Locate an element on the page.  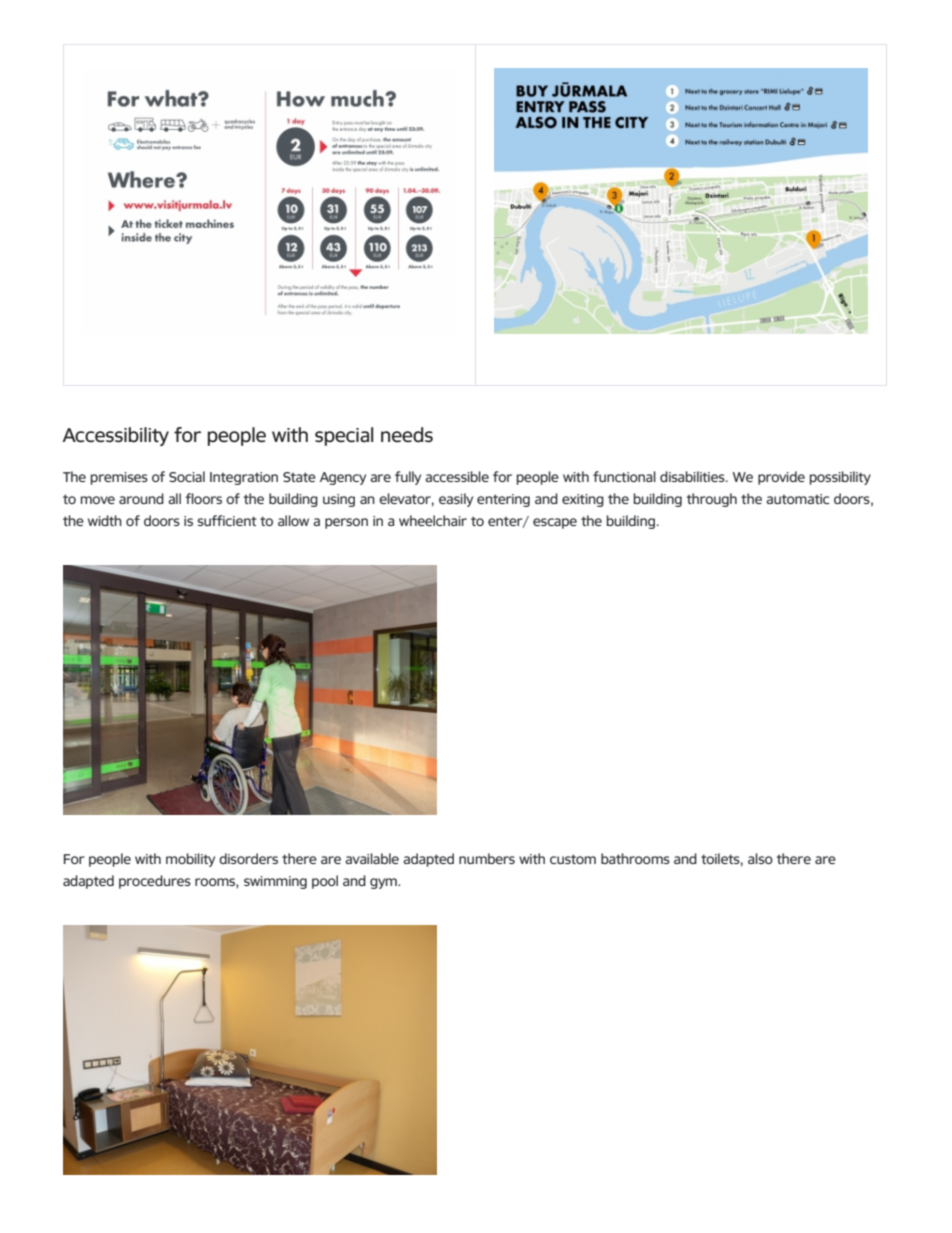
sufficient is located at coordinates (227, 520).
